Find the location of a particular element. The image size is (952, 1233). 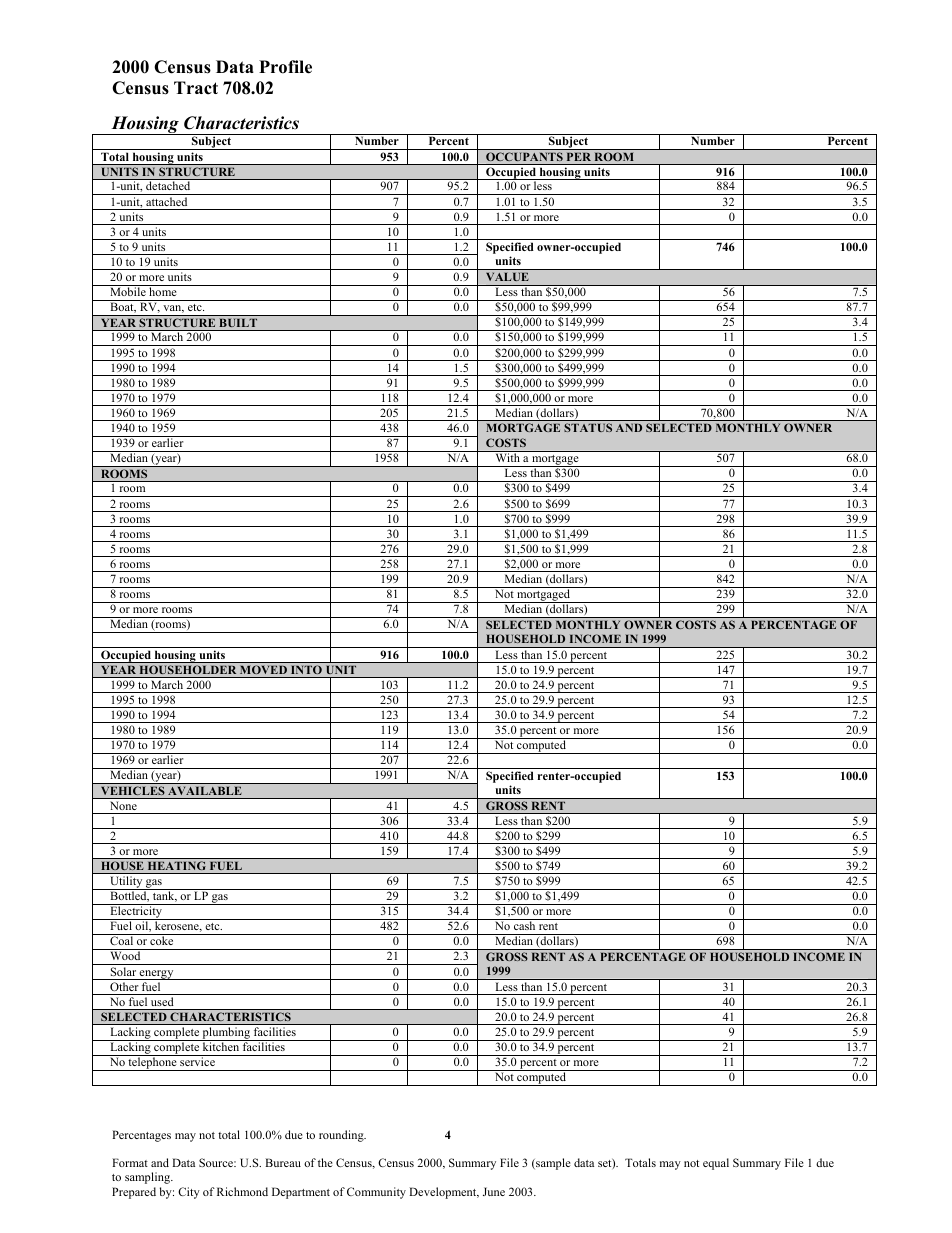

STATUS is located at coordinates (588, 427).
